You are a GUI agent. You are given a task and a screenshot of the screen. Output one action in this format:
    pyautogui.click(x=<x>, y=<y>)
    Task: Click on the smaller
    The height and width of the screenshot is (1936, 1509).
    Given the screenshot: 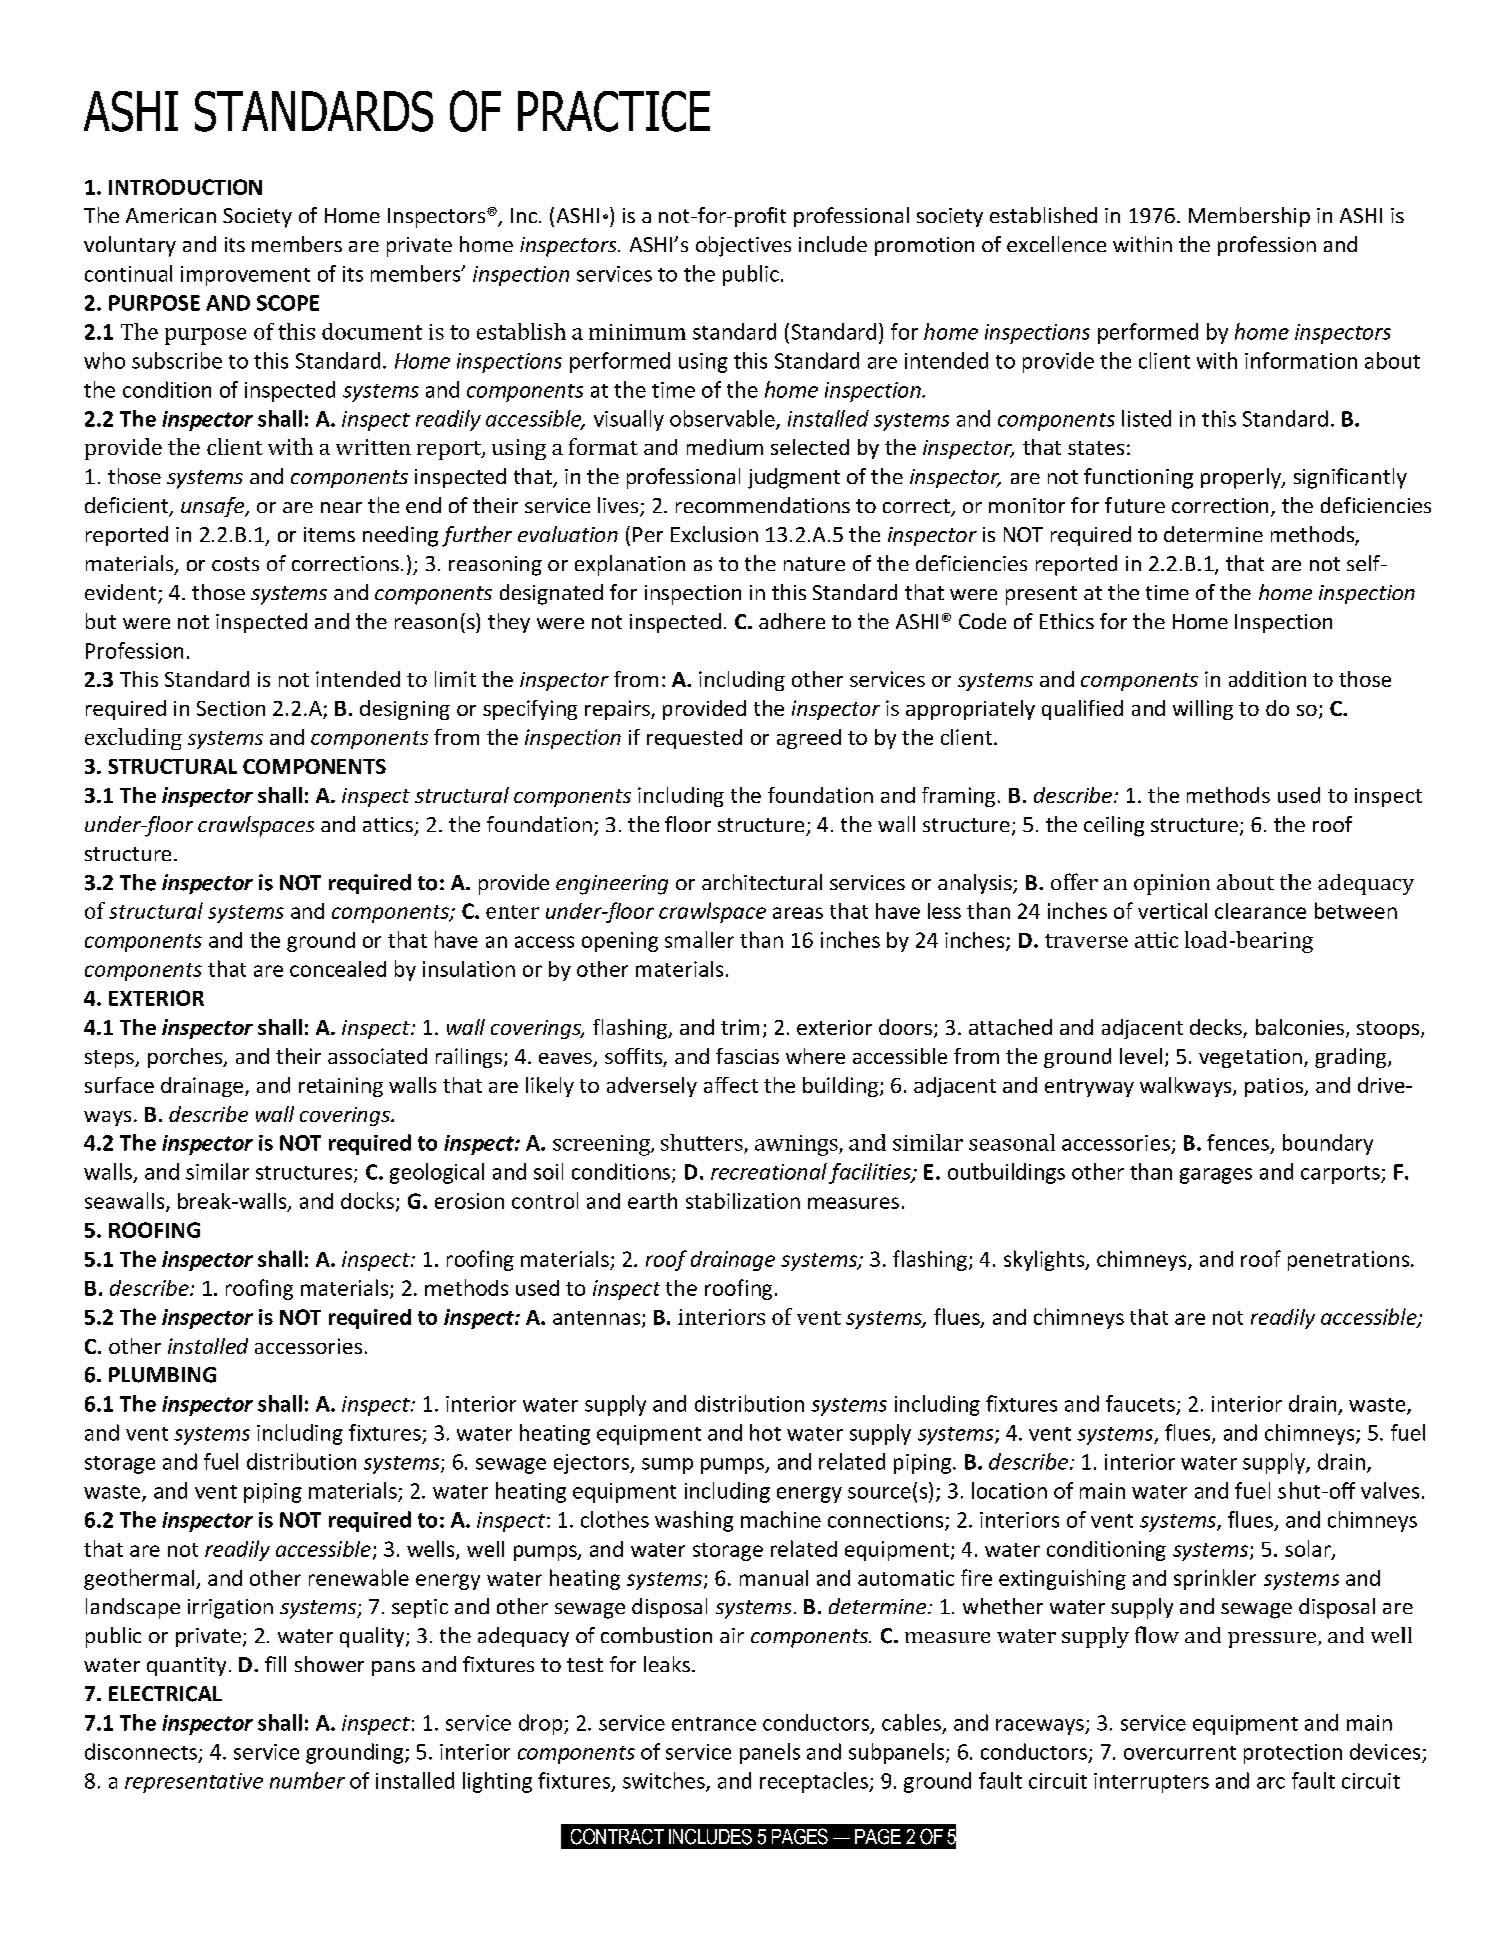 What is the action you would take?
    pyautogui.click(x=699, y=939)
